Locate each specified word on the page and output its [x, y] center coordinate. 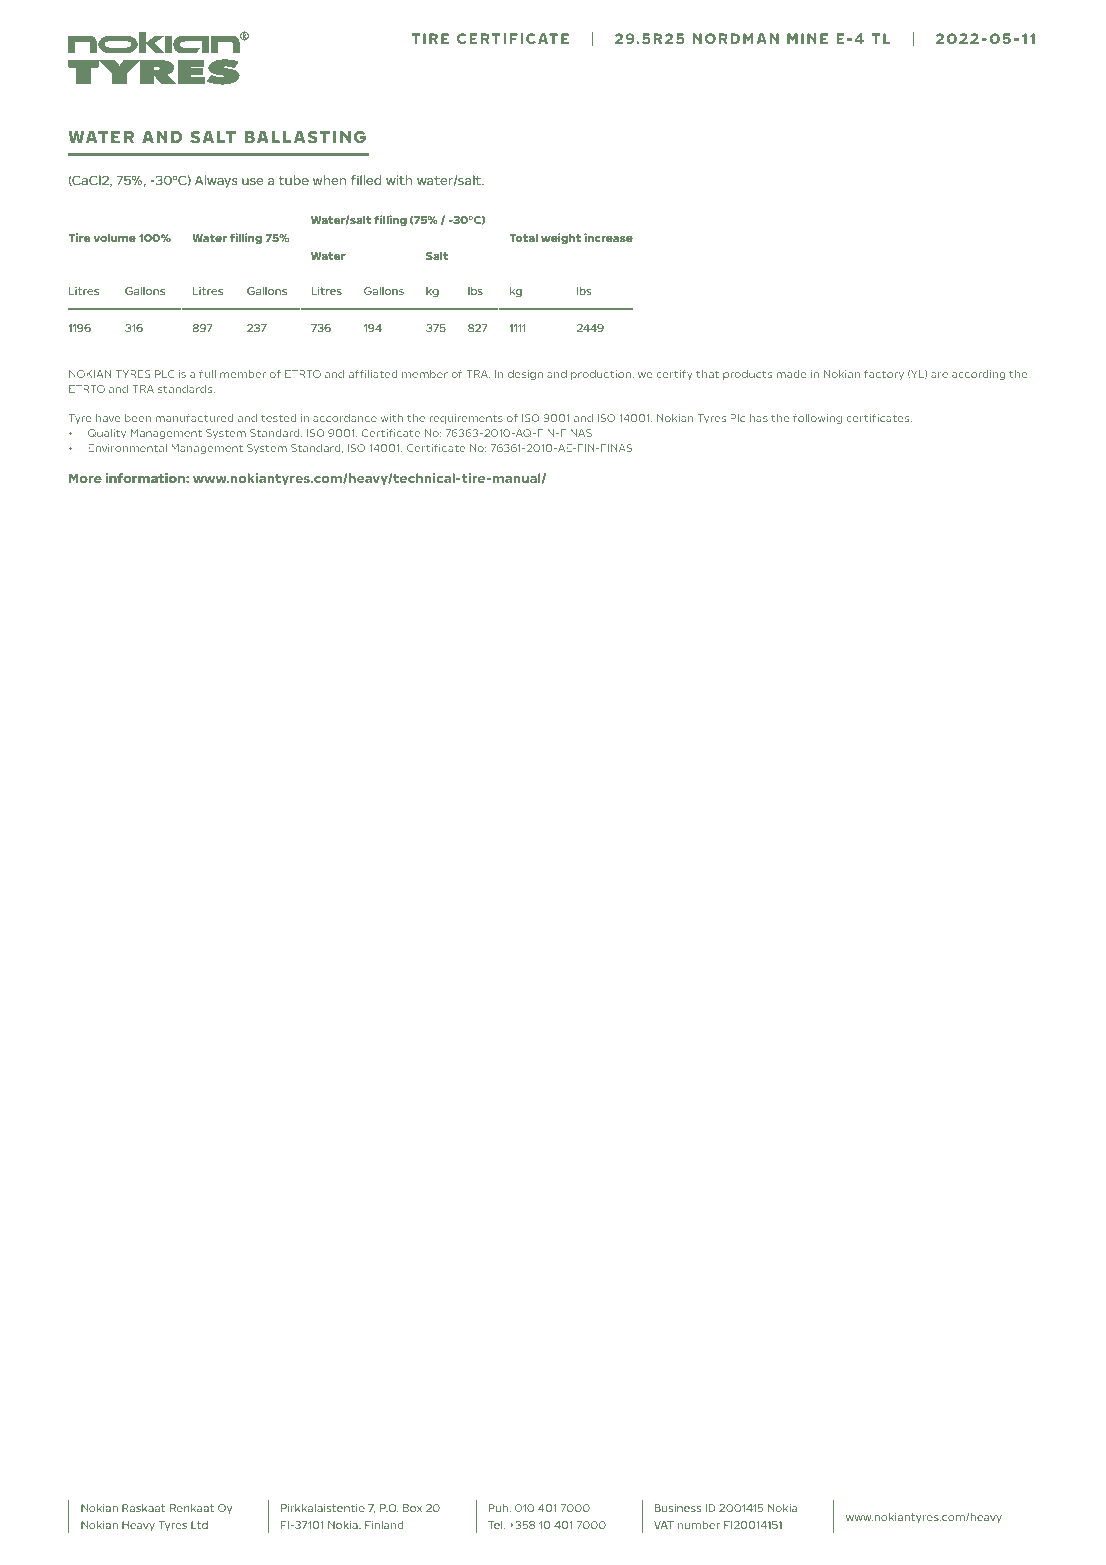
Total [523, 238]
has [759, 418]
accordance [345, 418]
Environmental [127, 448]
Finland [384, 1525]
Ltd [199, 1525]
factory [884, 375]
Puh [500, 1508]
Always [216, 181]
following [817, 419]
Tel [496, 1525]
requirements [466, 419]
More [85, 478]
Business [678, 1508]
